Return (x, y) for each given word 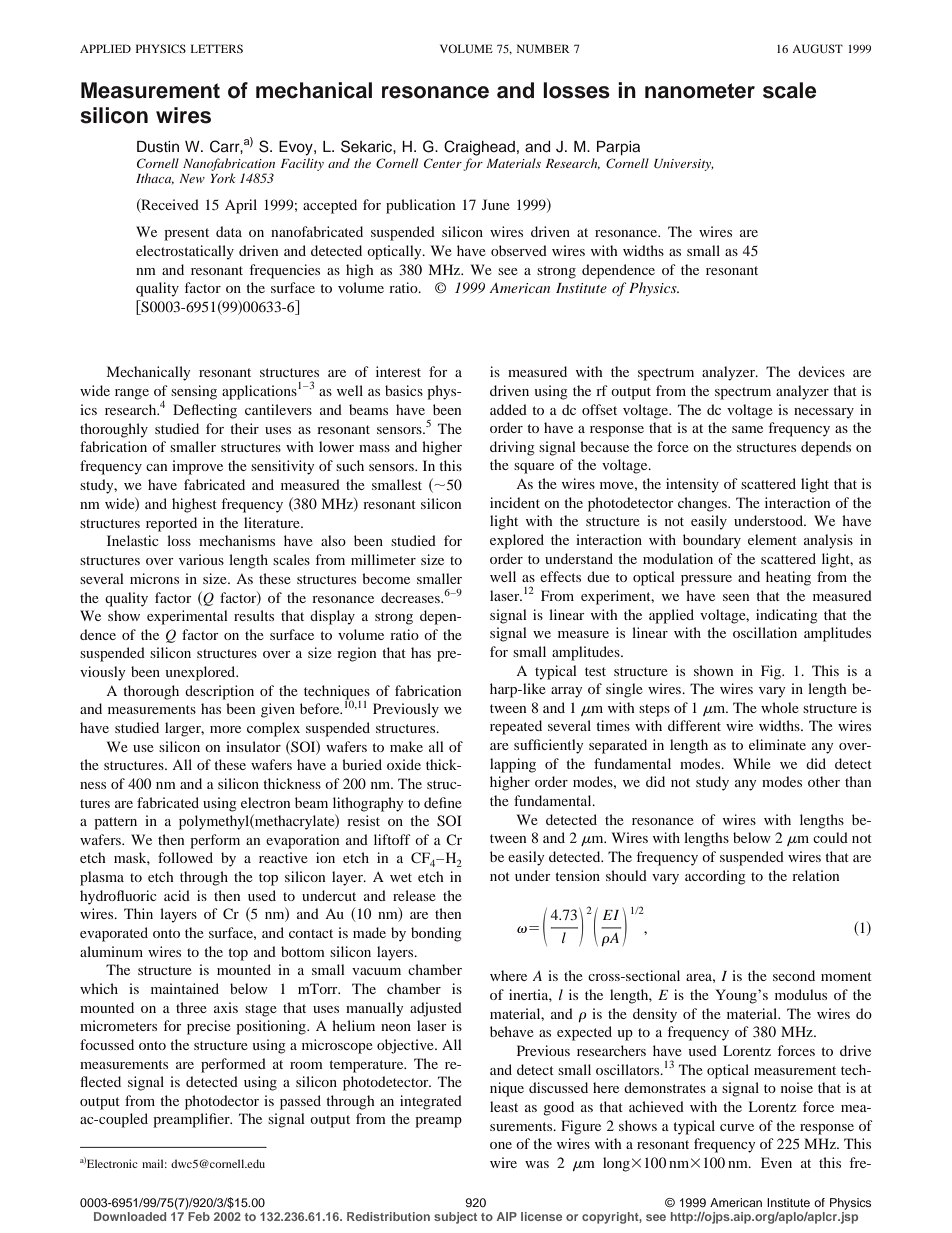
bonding (436, 934)
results (254, 615)
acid (177, 895)
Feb (198, 1215)
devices (821, 371)
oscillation (765, 632)
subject (455, 1218)
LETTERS (217, 48)
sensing (194, 392)
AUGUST (817, 48)
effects (560, 576)
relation (816, 875)
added (508, 409)
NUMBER (543, 48)
